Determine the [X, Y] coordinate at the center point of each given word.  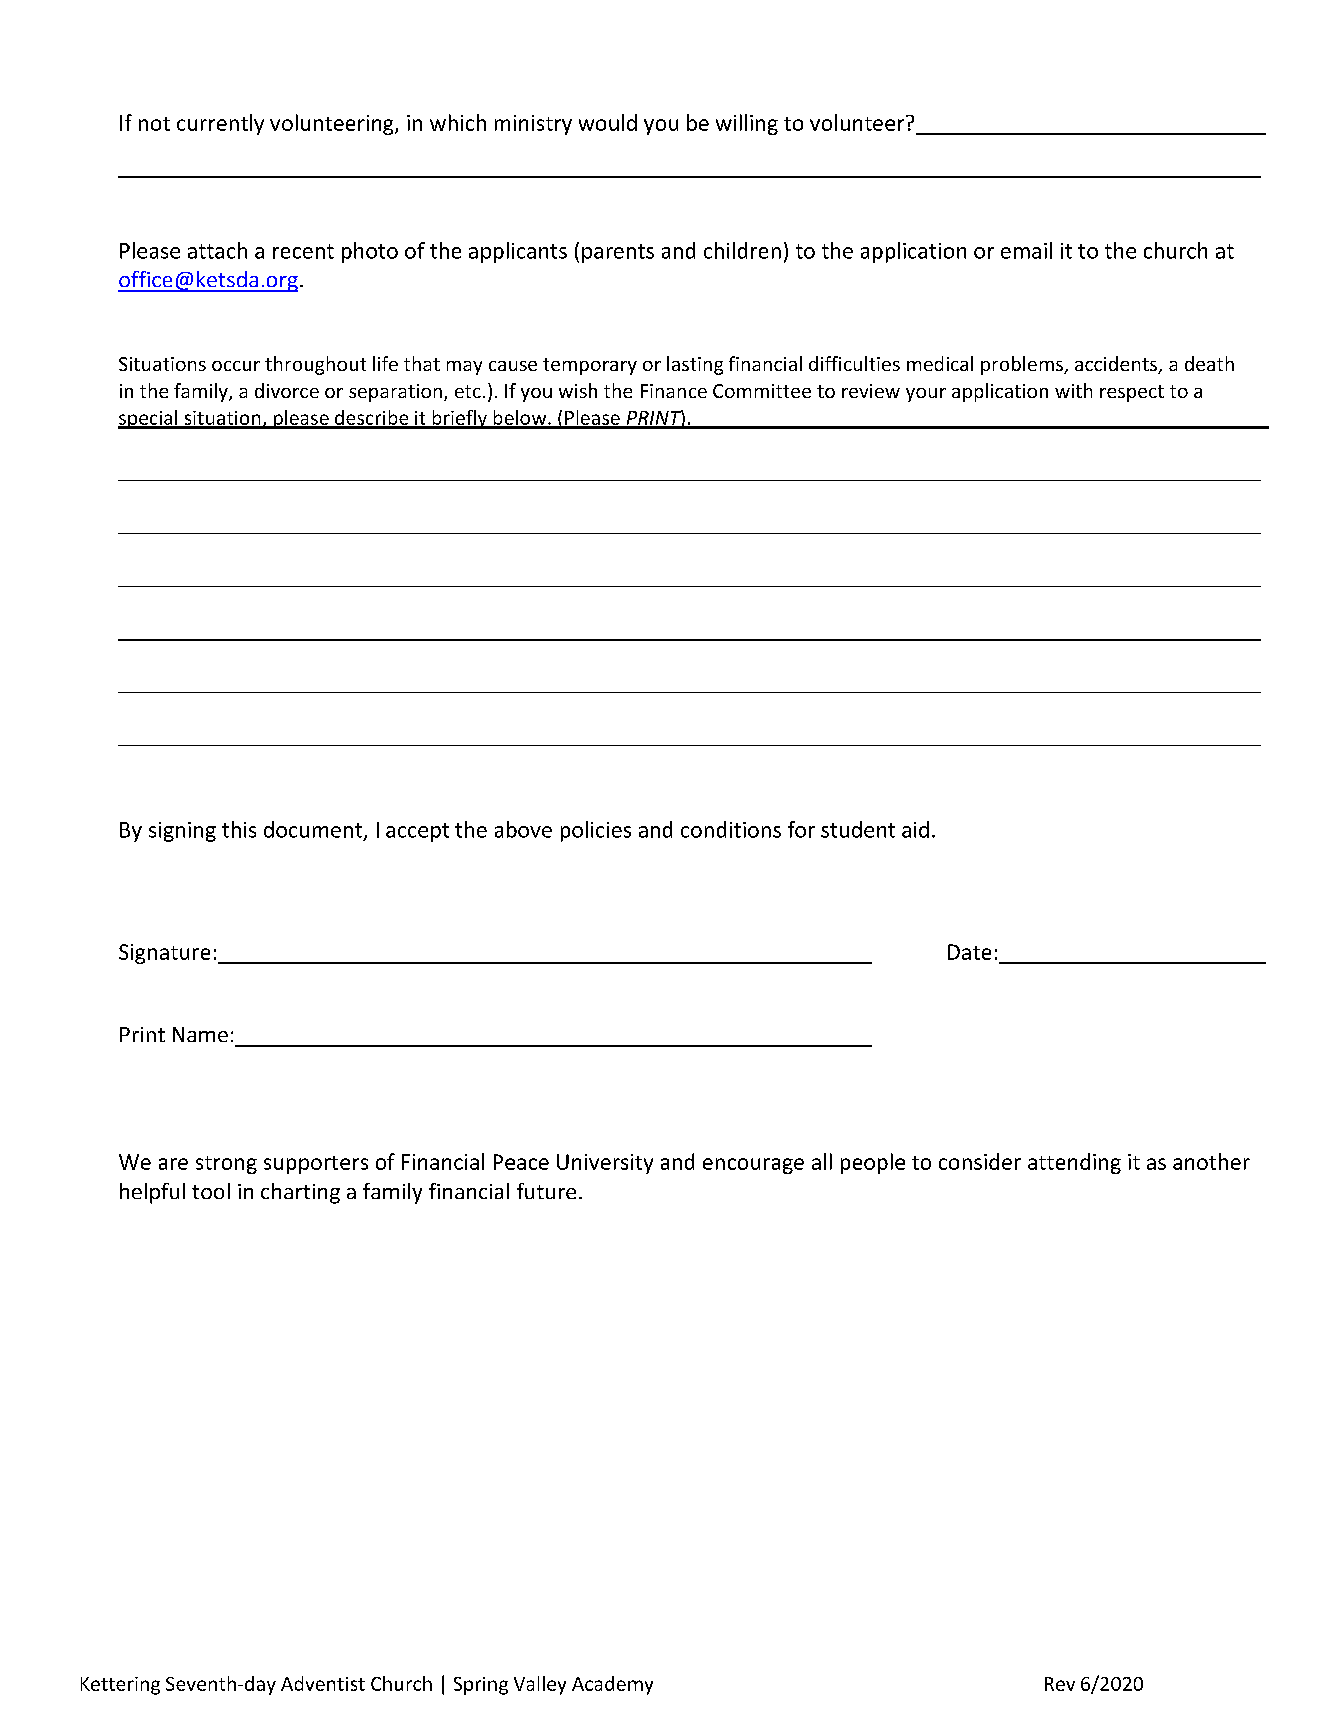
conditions [731, 829]
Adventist [323, 1683]
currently [220, 124]
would [608, 122]
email [1026, 250]
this [239, 829]
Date [969, 952]
